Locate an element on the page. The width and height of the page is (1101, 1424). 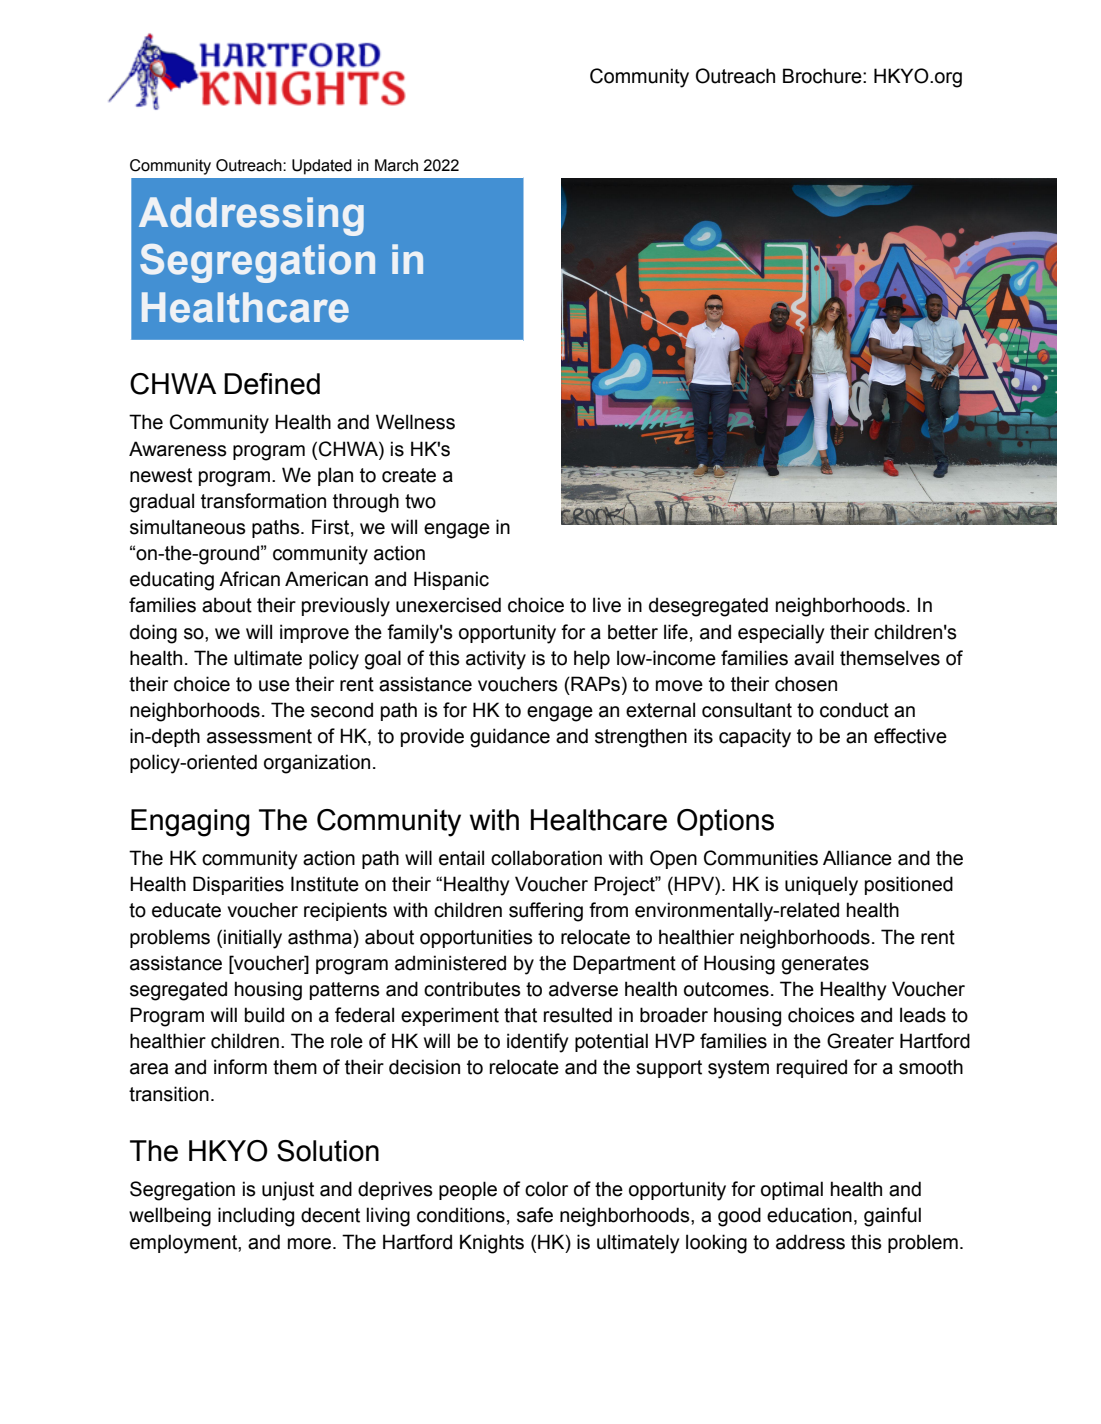
Alliance is located at coordinates (857, 858).
